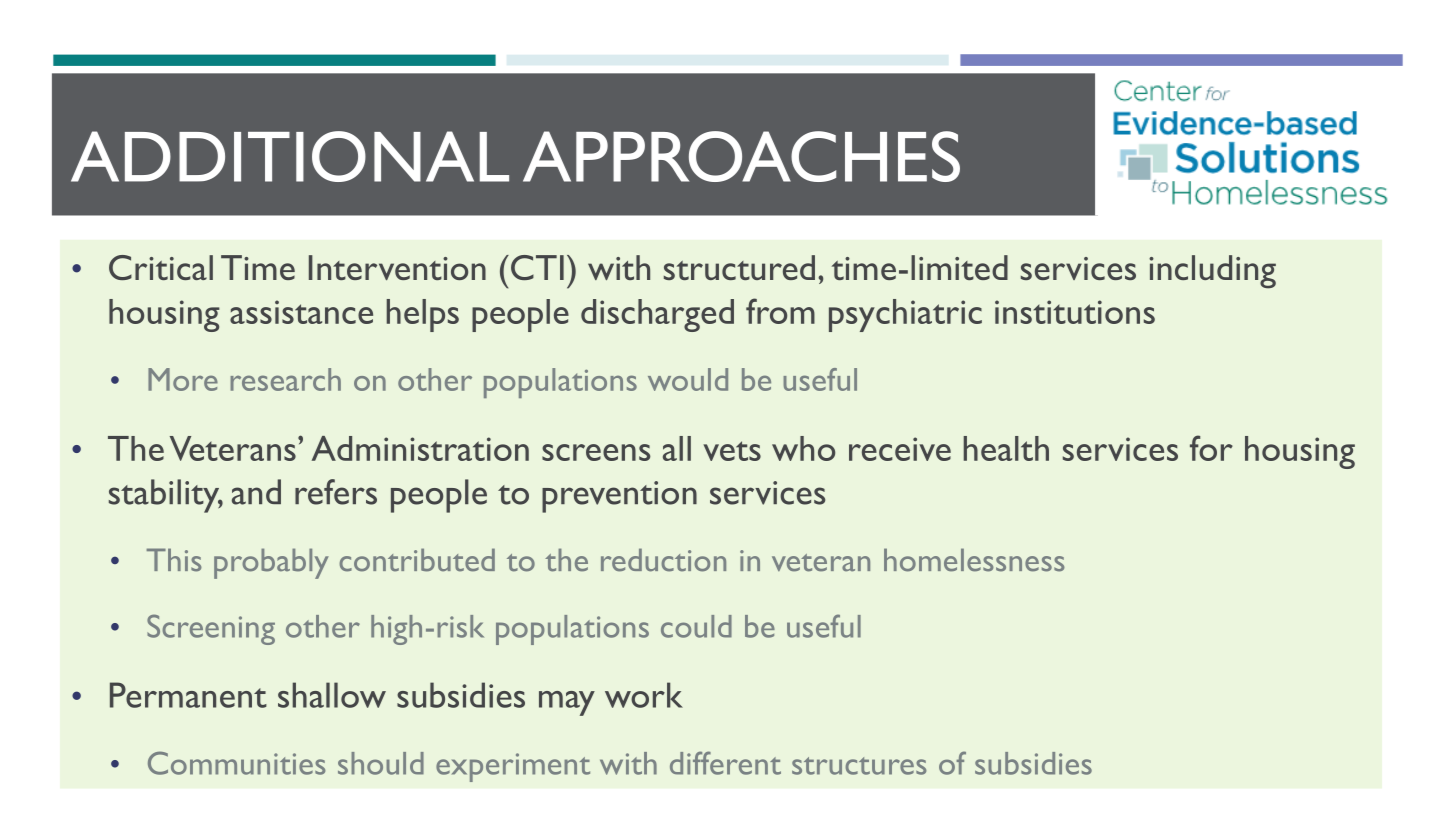 Image resolution: width=1456 pixels, height=819 pixels. Describe the element at coordinates (859, 766) in the image. I see `structures` at that location.
